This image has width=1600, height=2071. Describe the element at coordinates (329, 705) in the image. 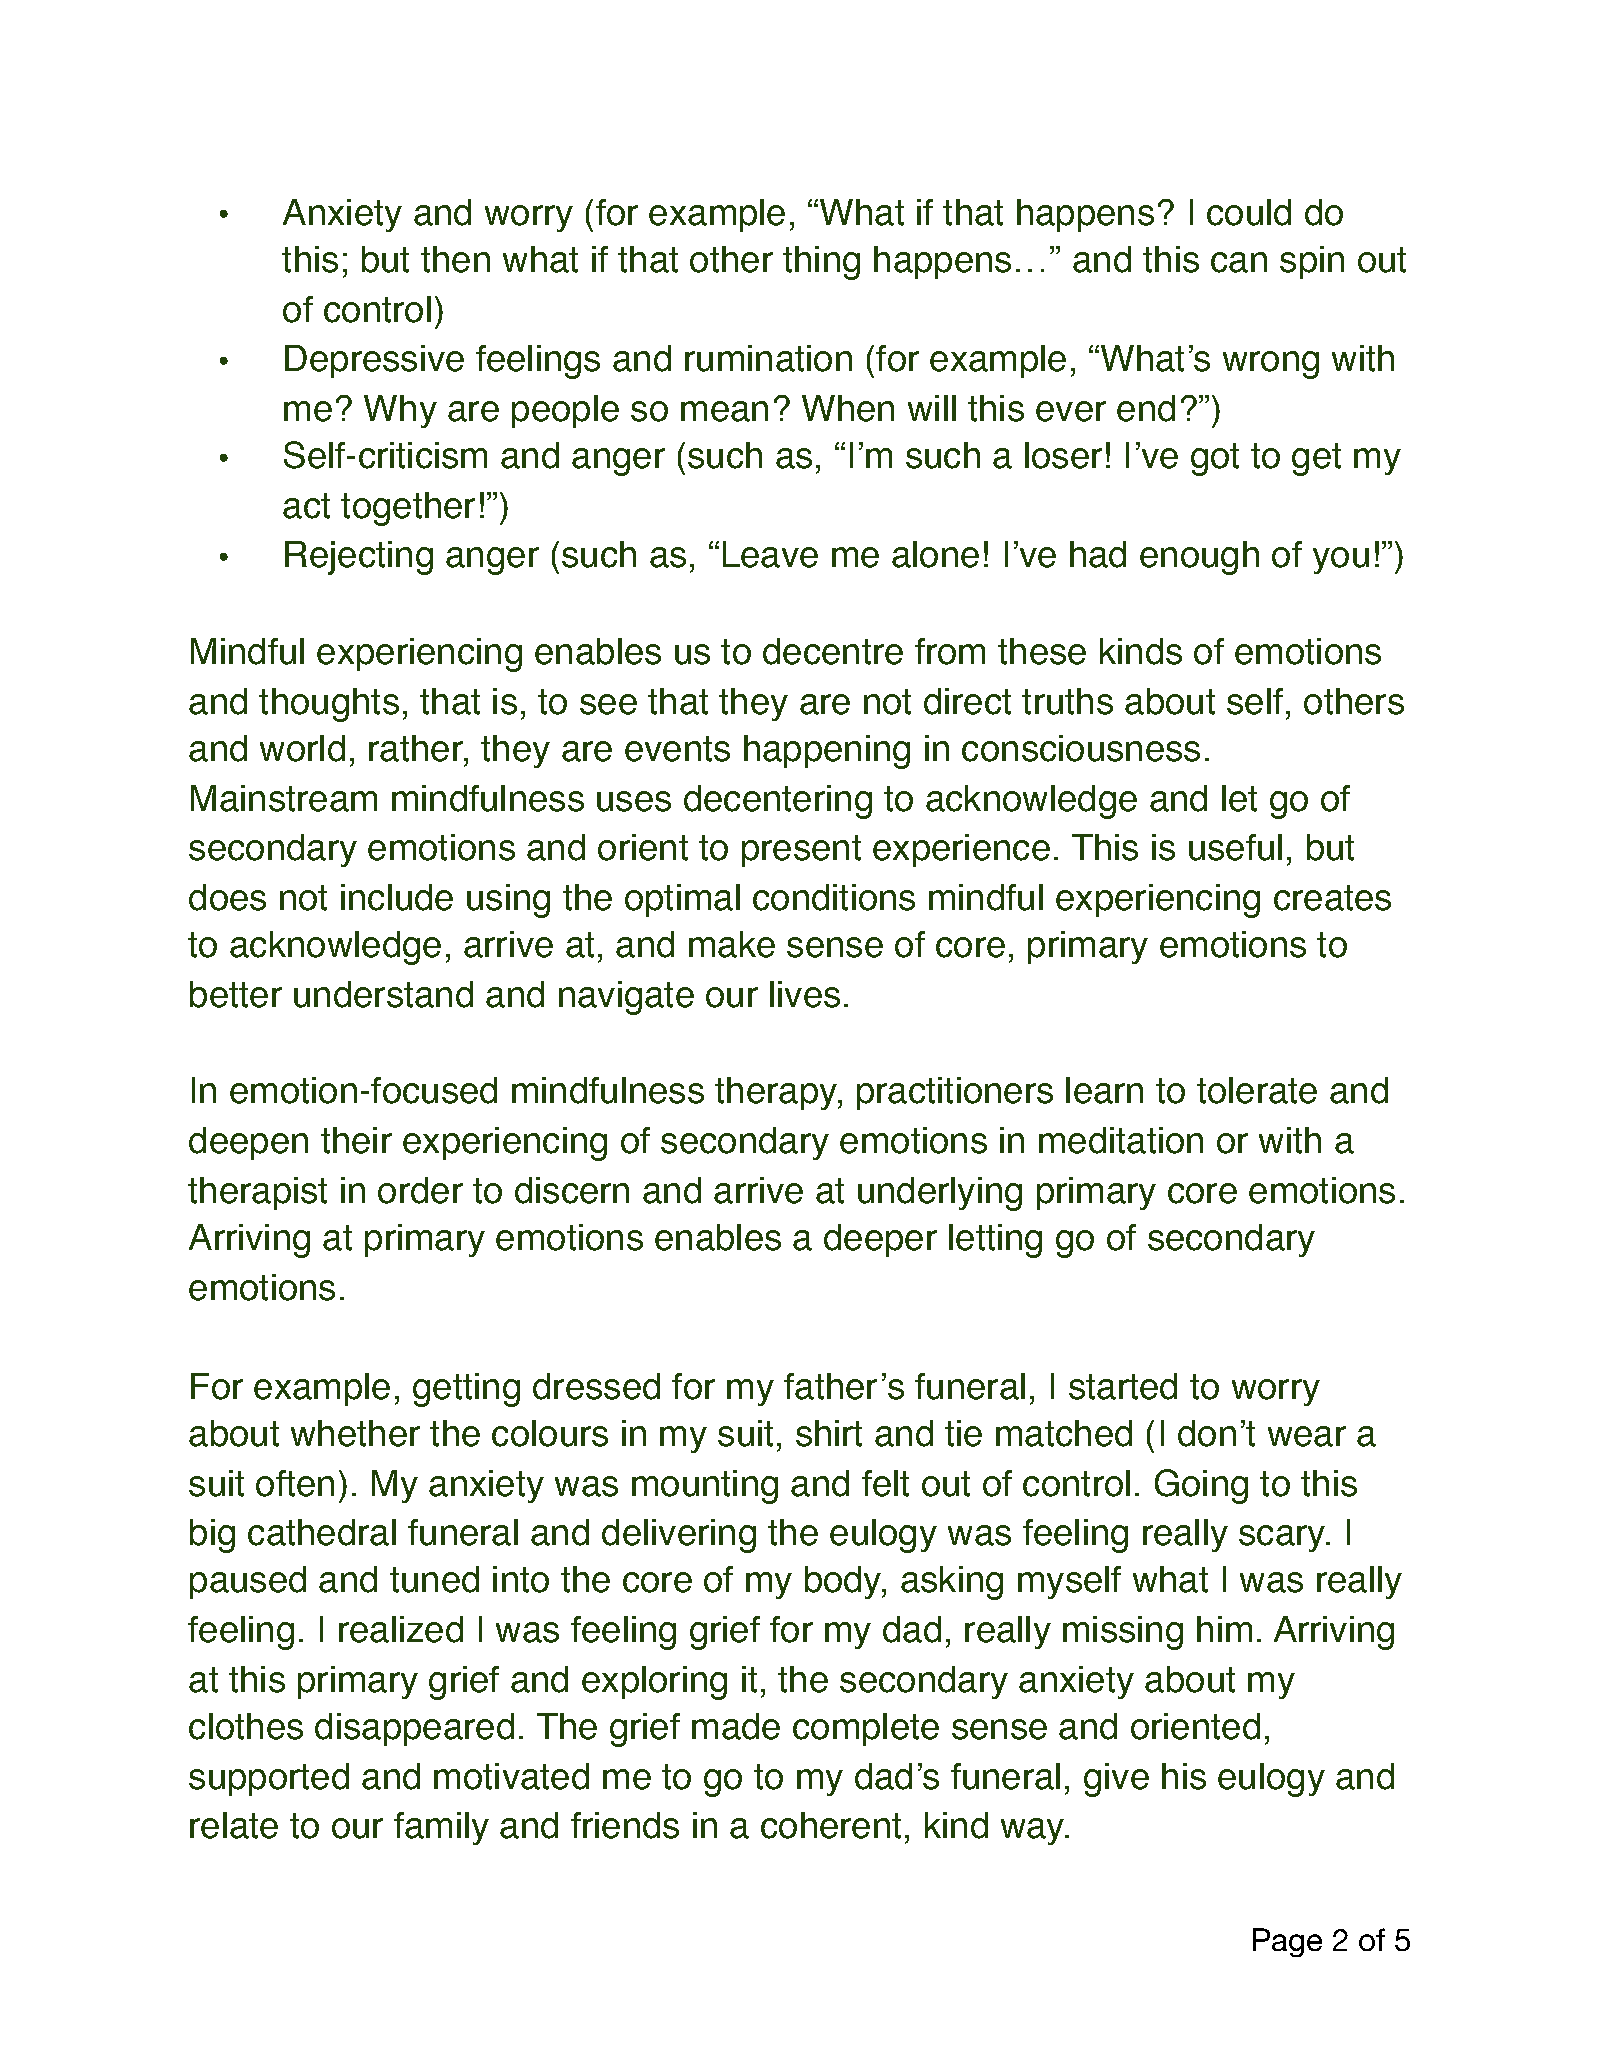

I see `thoughts` at that location.
